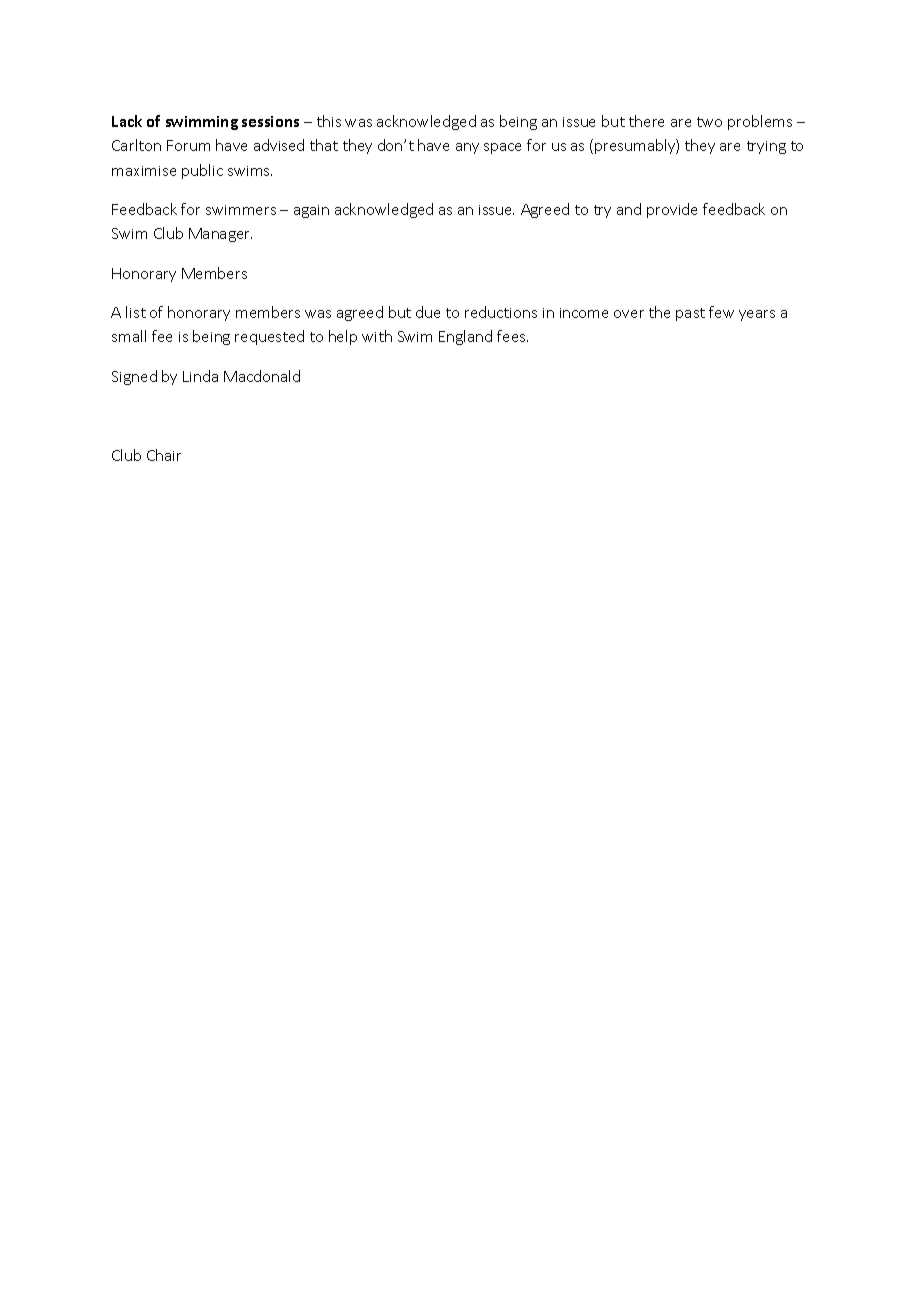  I want to click on Linda, so click(200, 376).
